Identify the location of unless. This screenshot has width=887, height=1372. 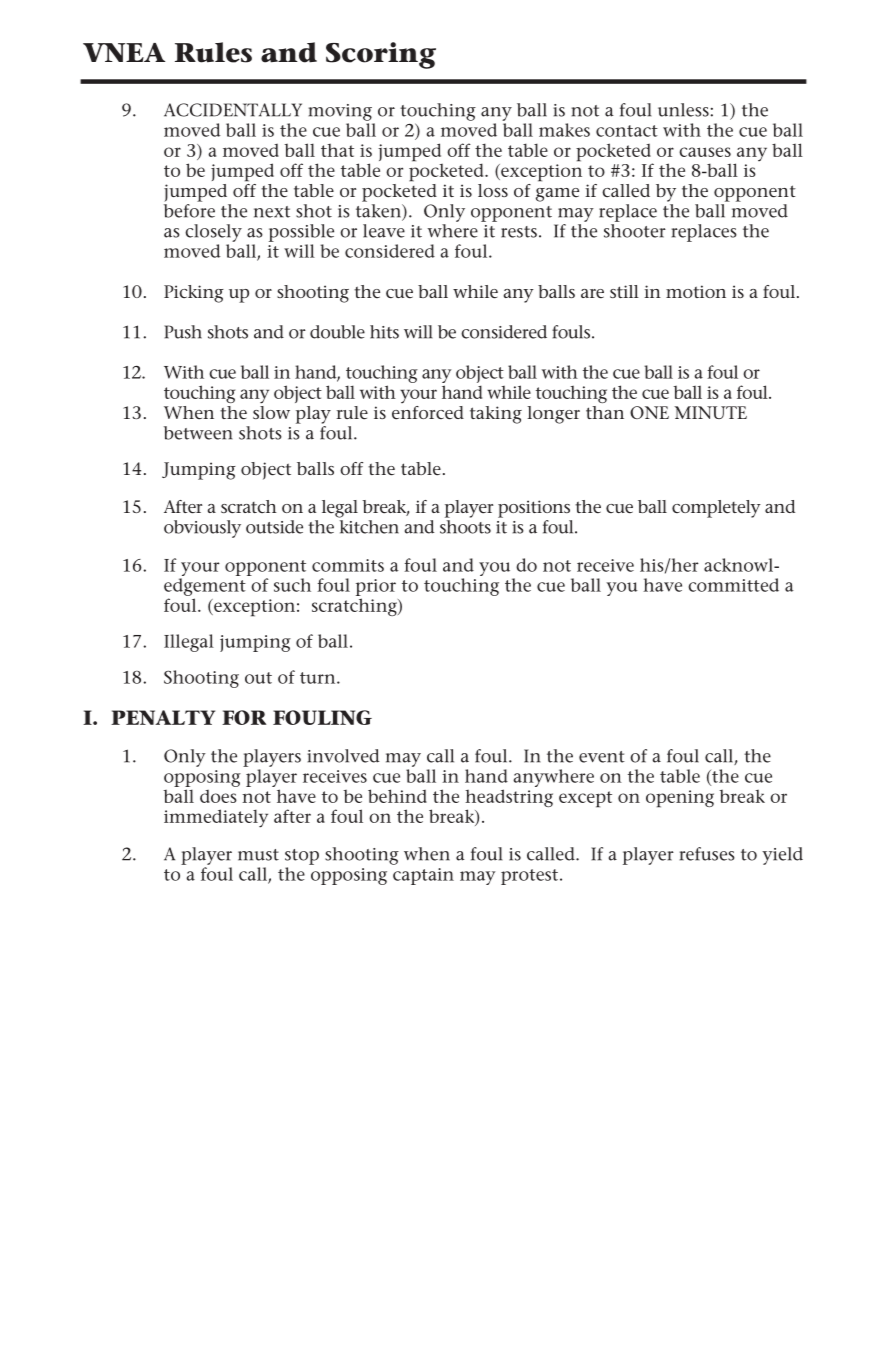
(683, 110).
